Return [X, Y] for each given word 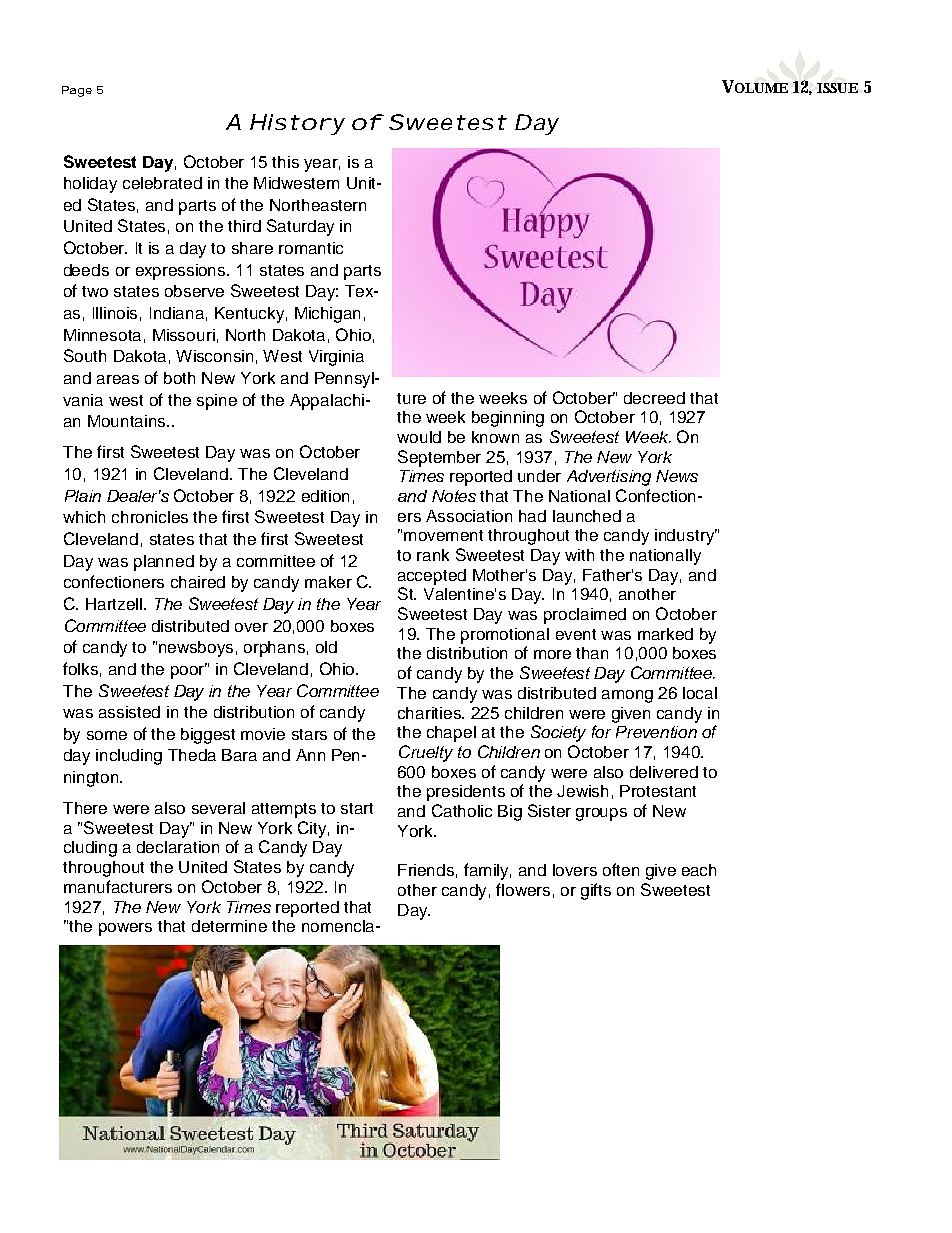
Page [77, 91]
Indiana [177, 313]
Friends [426, 870]
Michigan [327, 315]
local [700, 693]
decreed [654, 398]
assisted [129, 712]
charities [430, 713]
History [297, 124]
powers [125, 929]
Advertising [609, 478]
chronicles [150, 517]
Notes [454, 496]
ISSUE [837, 88]
